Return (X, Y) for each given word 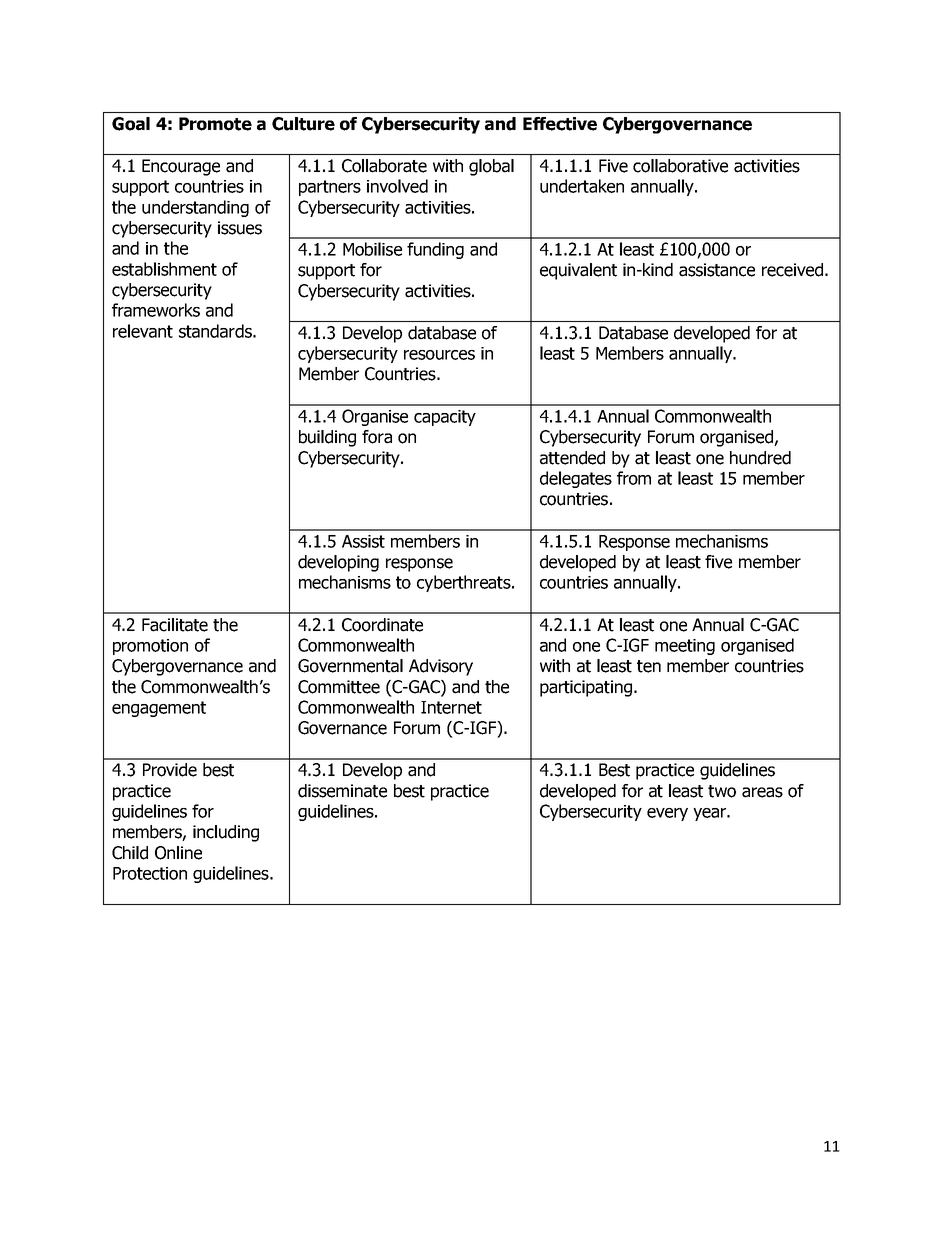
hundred (760, 458)
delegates (576, 479)
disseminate (342, 791)
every (667, 814)
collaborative (680, 166)
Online (178, 853)
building (327, 438)
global (491, 167)
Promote (215, 124)
